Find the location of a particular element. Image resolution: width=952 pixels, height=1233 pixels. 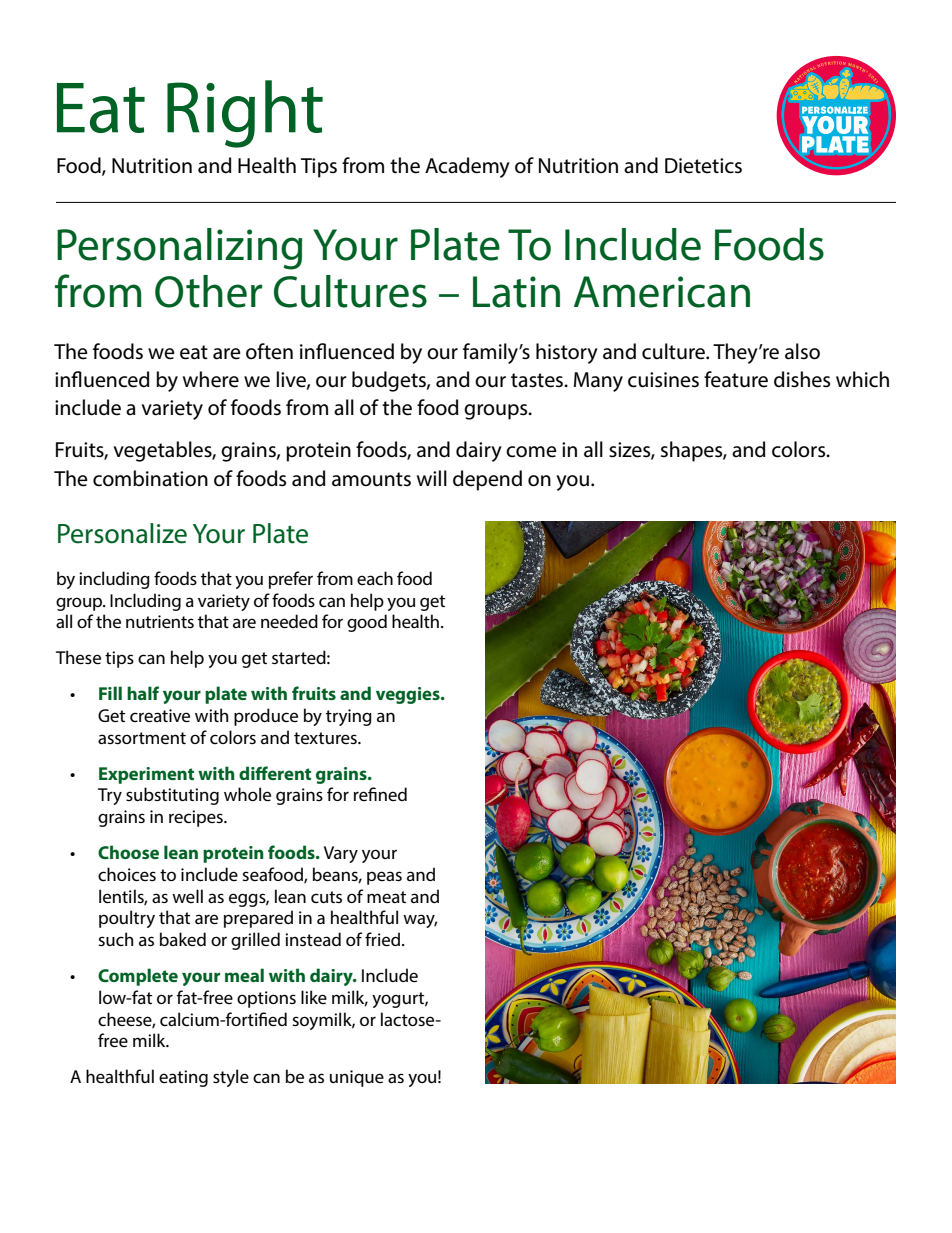

unique is located at coordinates (357, 1078).
